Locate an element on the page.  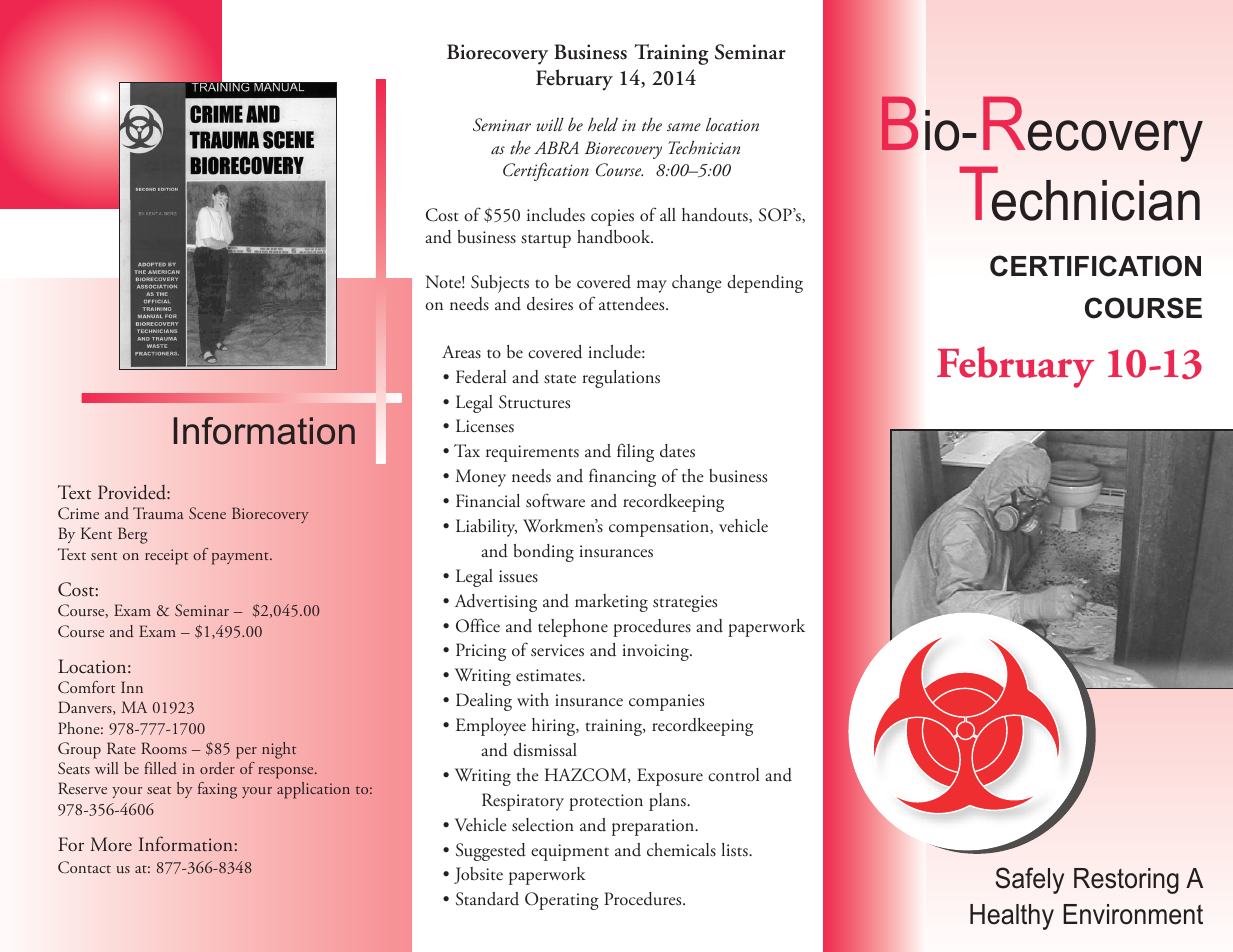
Inn is located at coordinates (132, 687).
